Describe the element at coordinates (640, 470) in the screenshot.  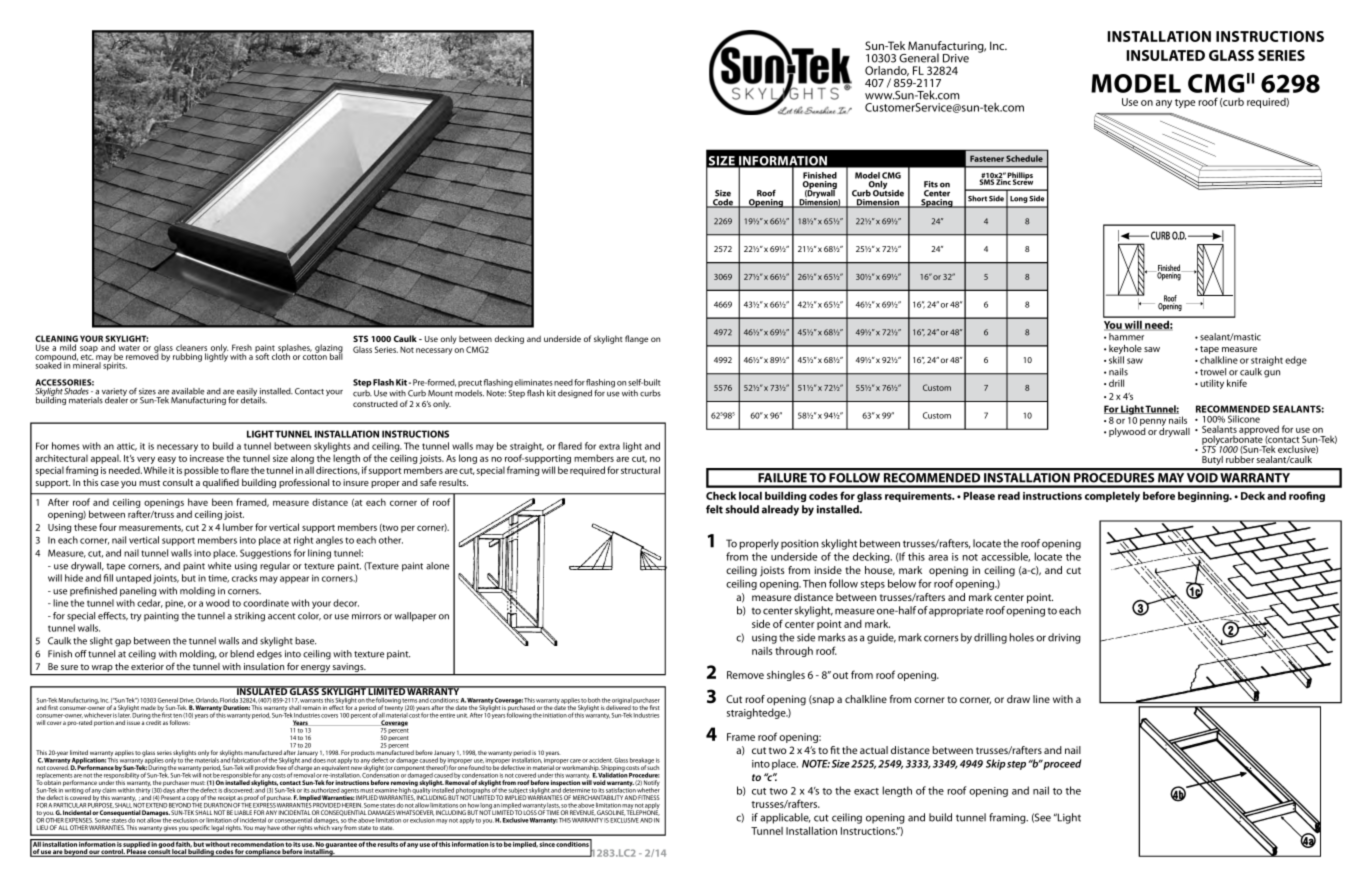
I see `structural` at that location.
